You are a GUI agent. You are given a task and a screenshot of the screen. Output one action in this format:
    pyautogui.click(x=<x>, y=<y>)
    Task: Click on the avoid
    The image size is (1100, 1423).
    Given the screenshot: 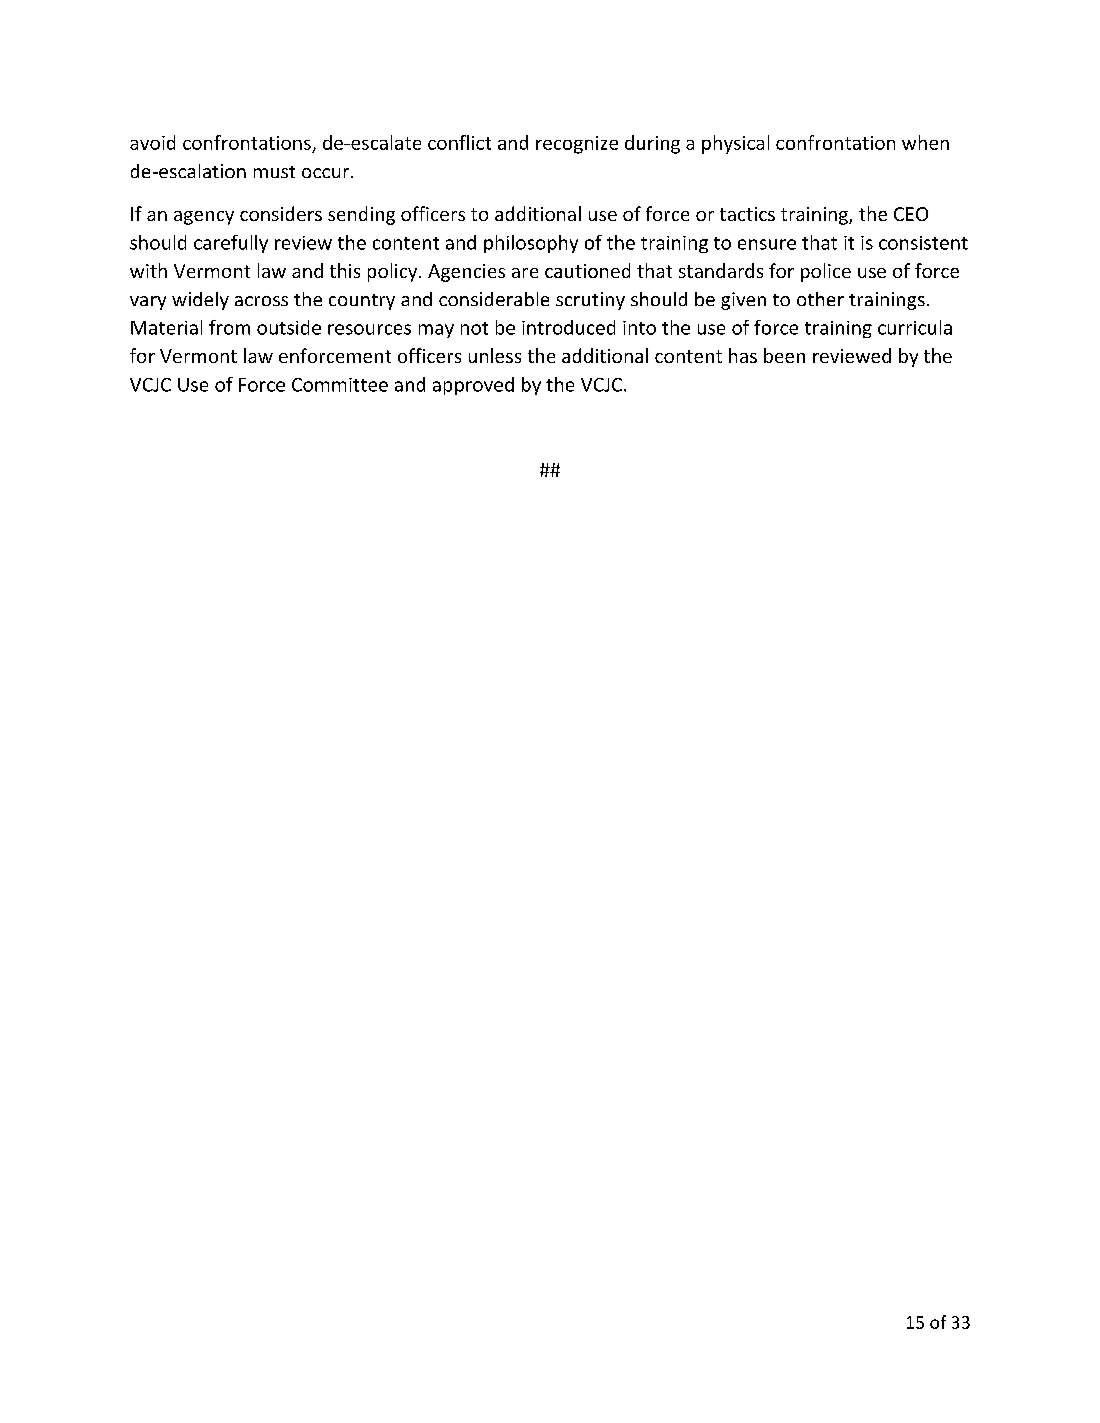 What is the action you would take?
    pyautogui.click(x=152, y=142)
